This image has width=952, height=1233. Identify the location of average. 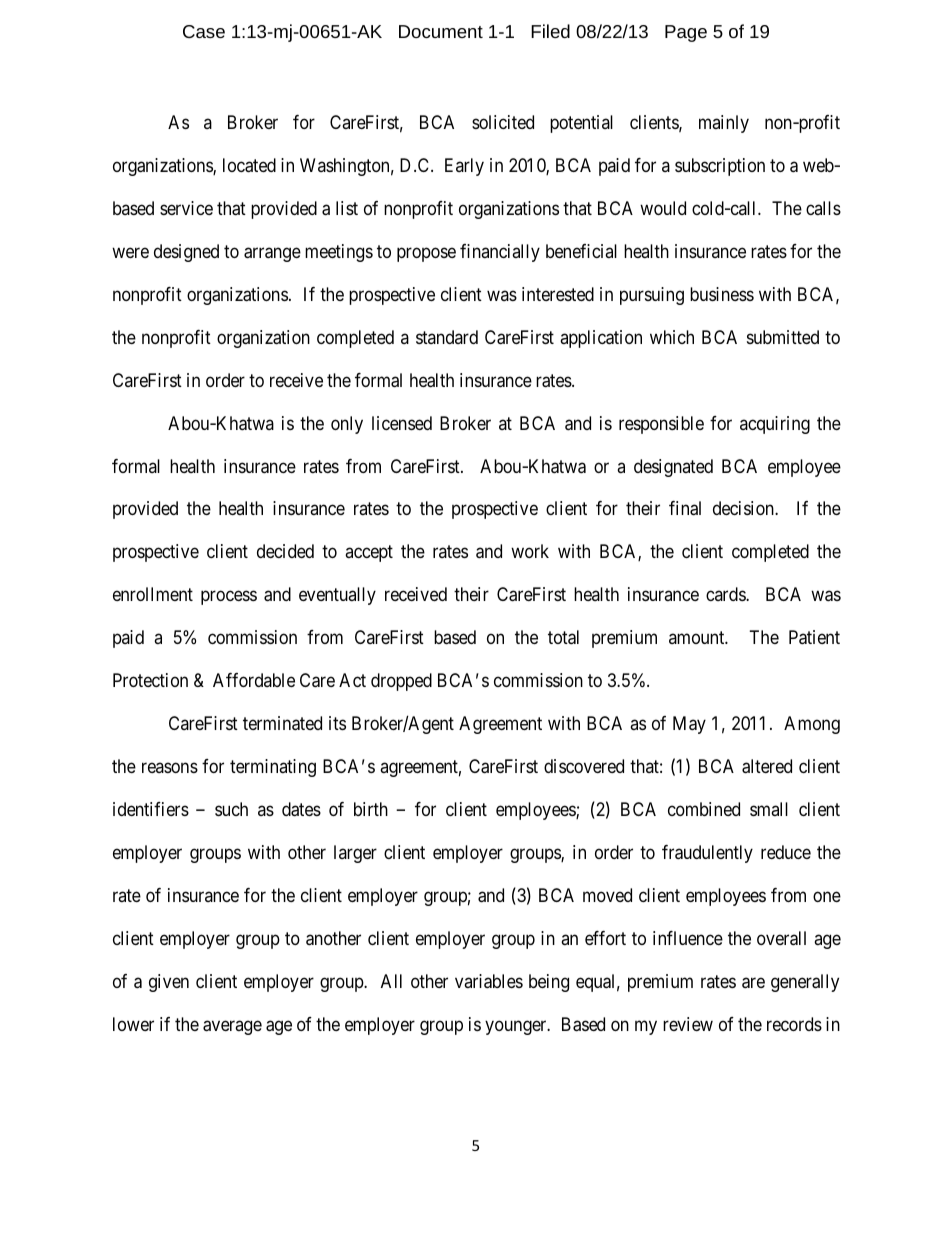
(232, 1027).
